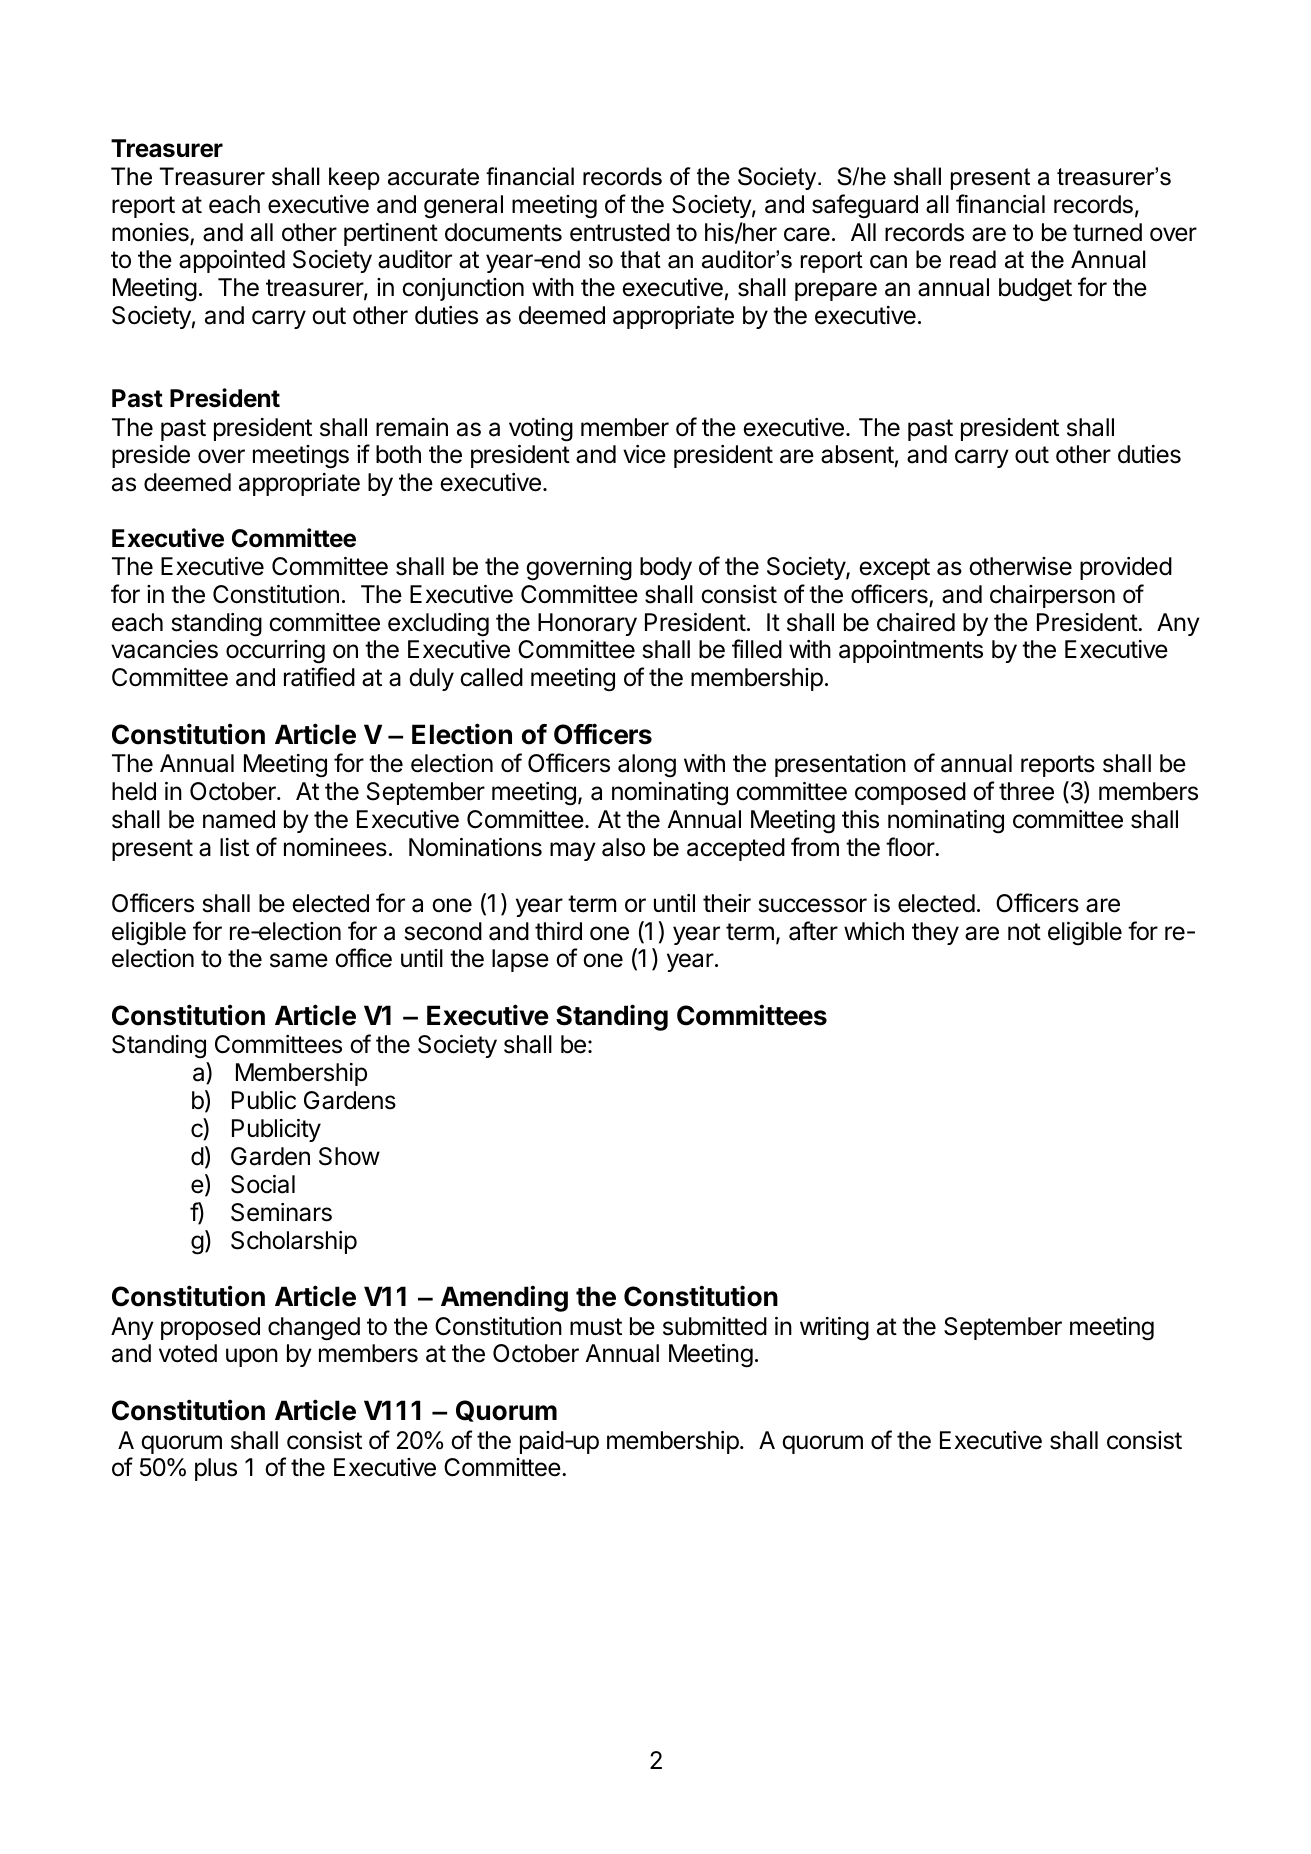 This screenshot has height=1854, width=1311. Describe the element at coordinates (1024, 932) in the screenshot. I see `not` at that location.
